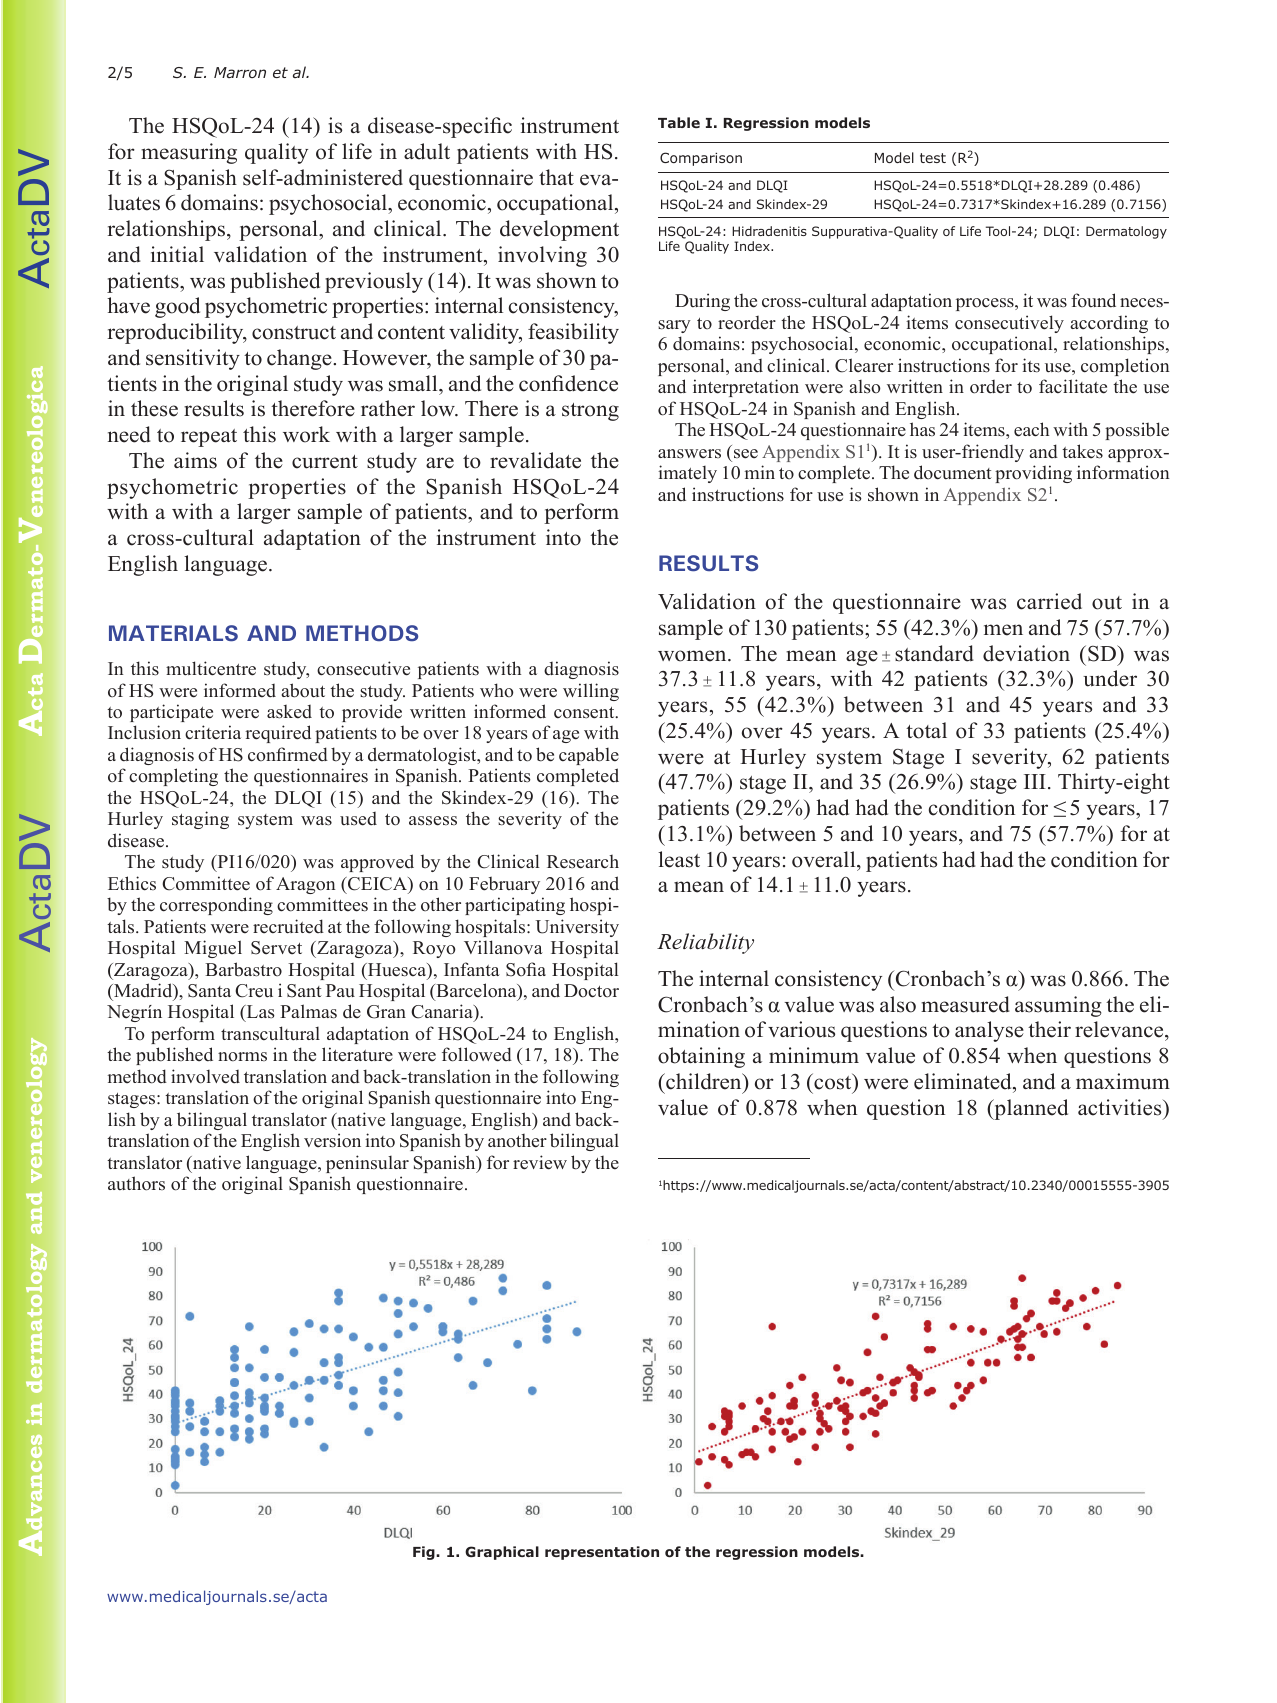 The width and height of the screenshot is (1277, 1703). Describe the element at coordinates (602, 1553) in the screenshot. I see `representation` at that location.
